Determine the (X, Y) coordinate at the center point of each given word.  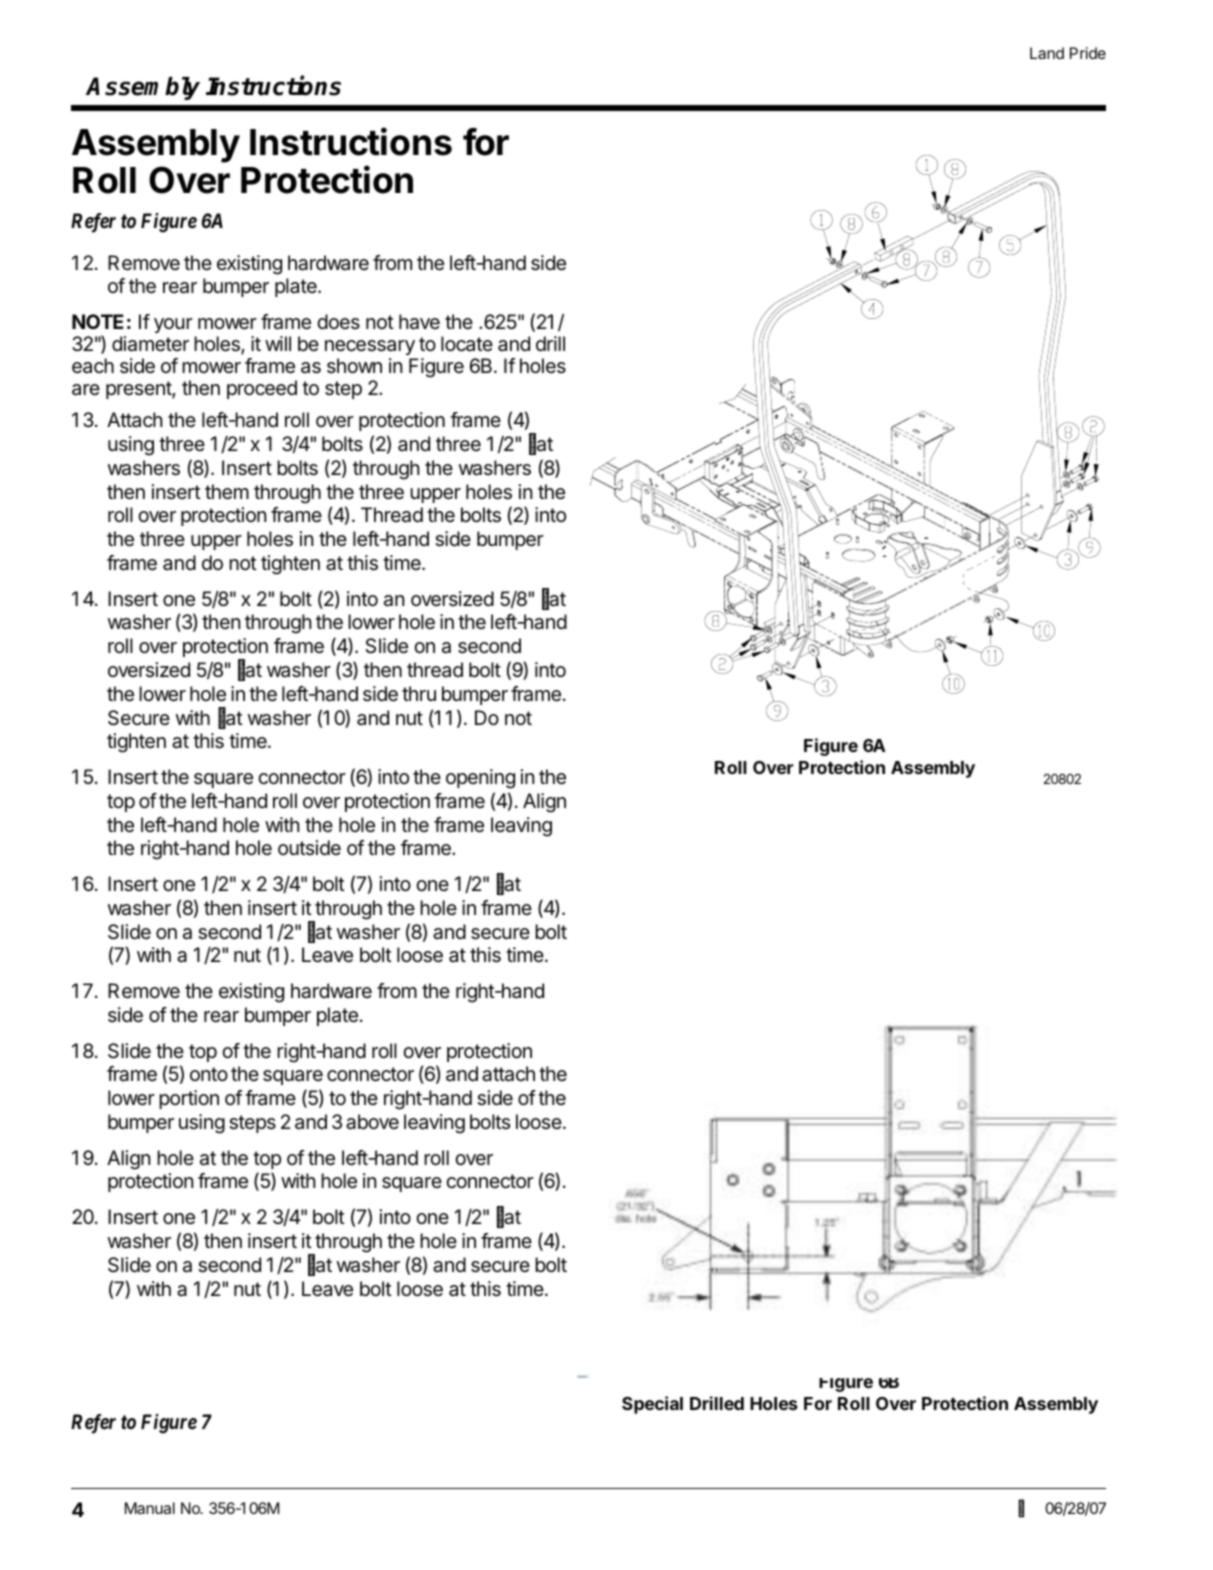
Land (1047, 53)
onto (209, 1074)
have (419, 322)
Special (652, 1405)
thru (419, 693)
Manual (150, 1508)
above (372, 1122)
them (227, 492)
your (173, 325)
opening (480, 779)
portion (189, 1099)
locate (467, 344)
